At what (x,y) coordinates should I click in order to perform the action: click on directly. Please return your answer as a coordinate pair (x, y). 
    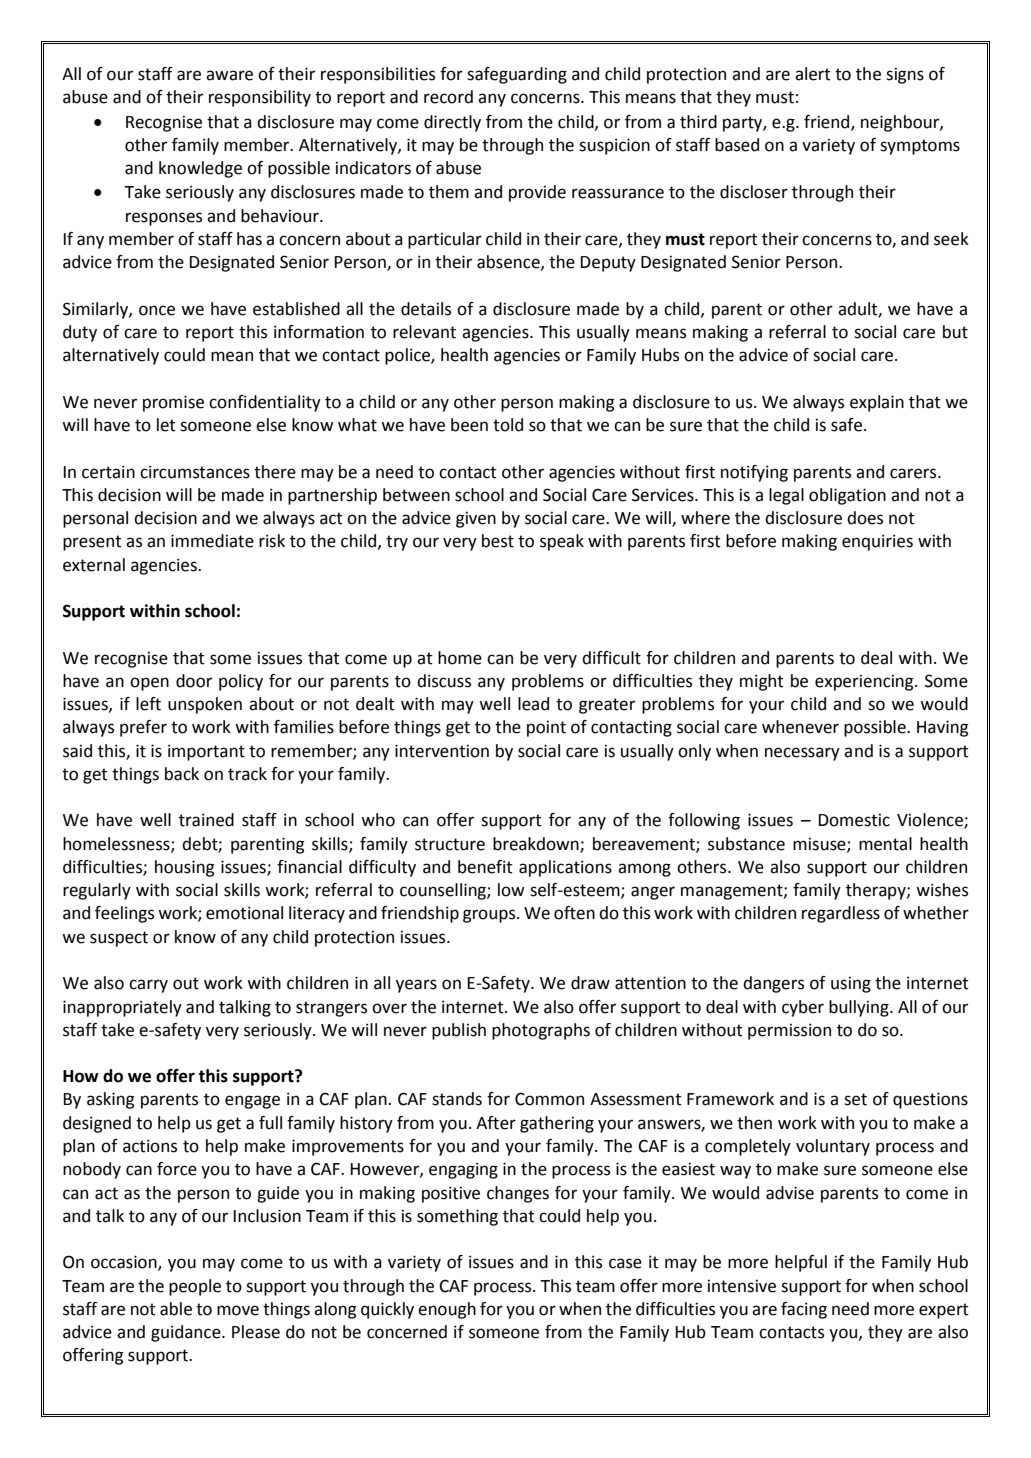
    Looking at the image, I should click on (452, 123).
